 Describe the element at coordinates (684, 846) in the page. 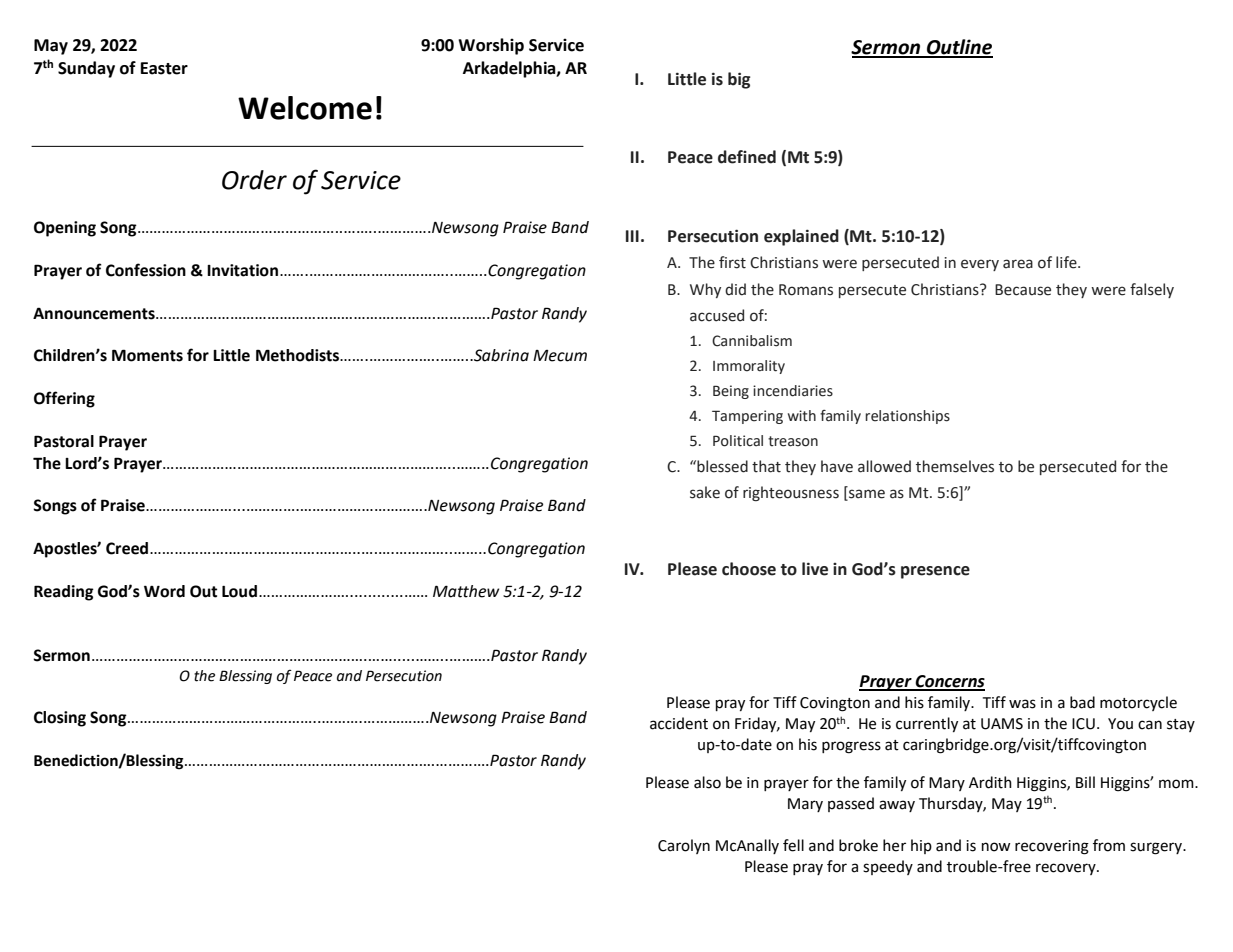

I see `Carolyn` at that location.
